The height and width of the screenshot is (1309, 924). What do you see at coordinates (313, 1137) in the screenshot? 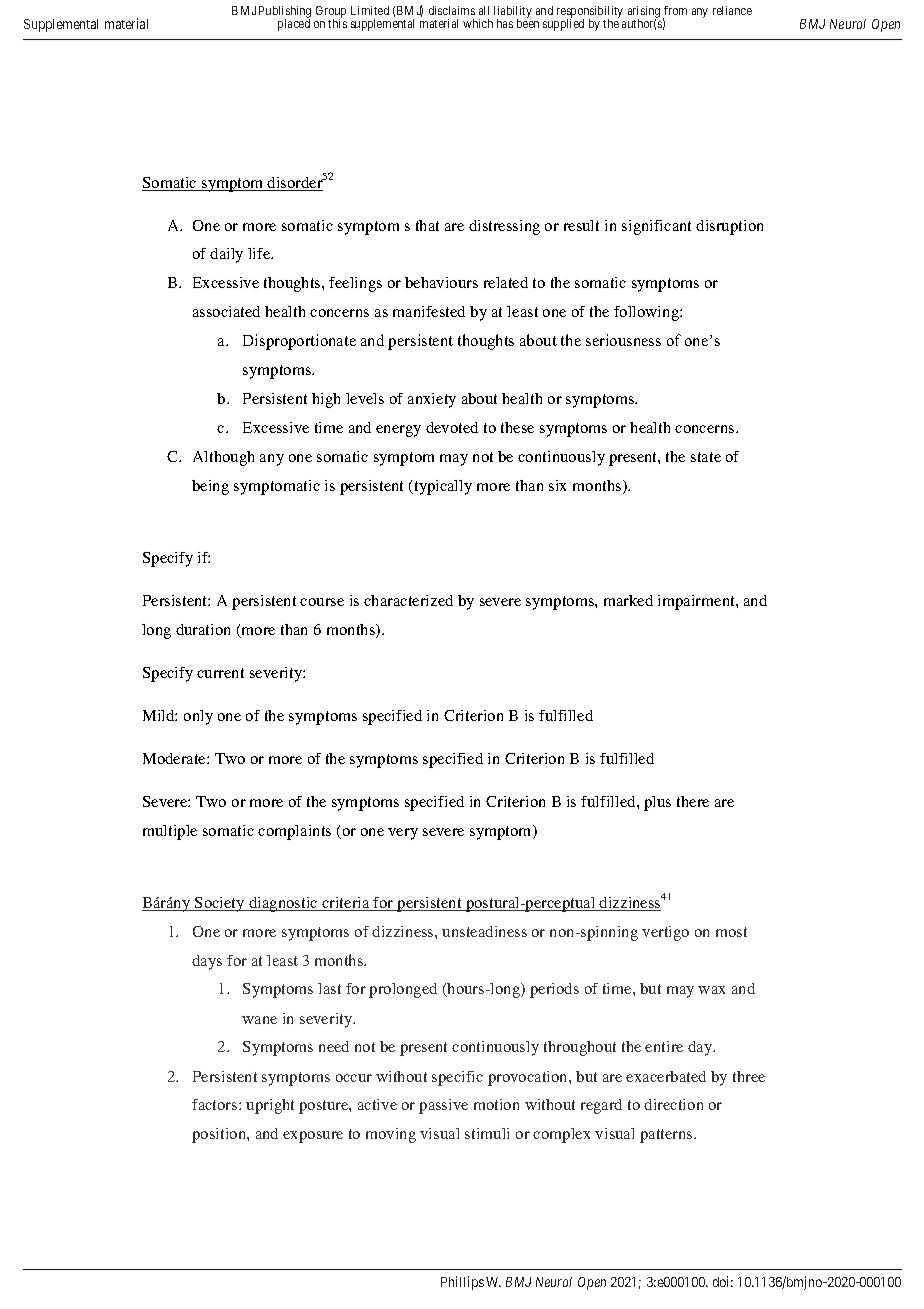
I see `exposure` at bounding box center [313, 1137].
